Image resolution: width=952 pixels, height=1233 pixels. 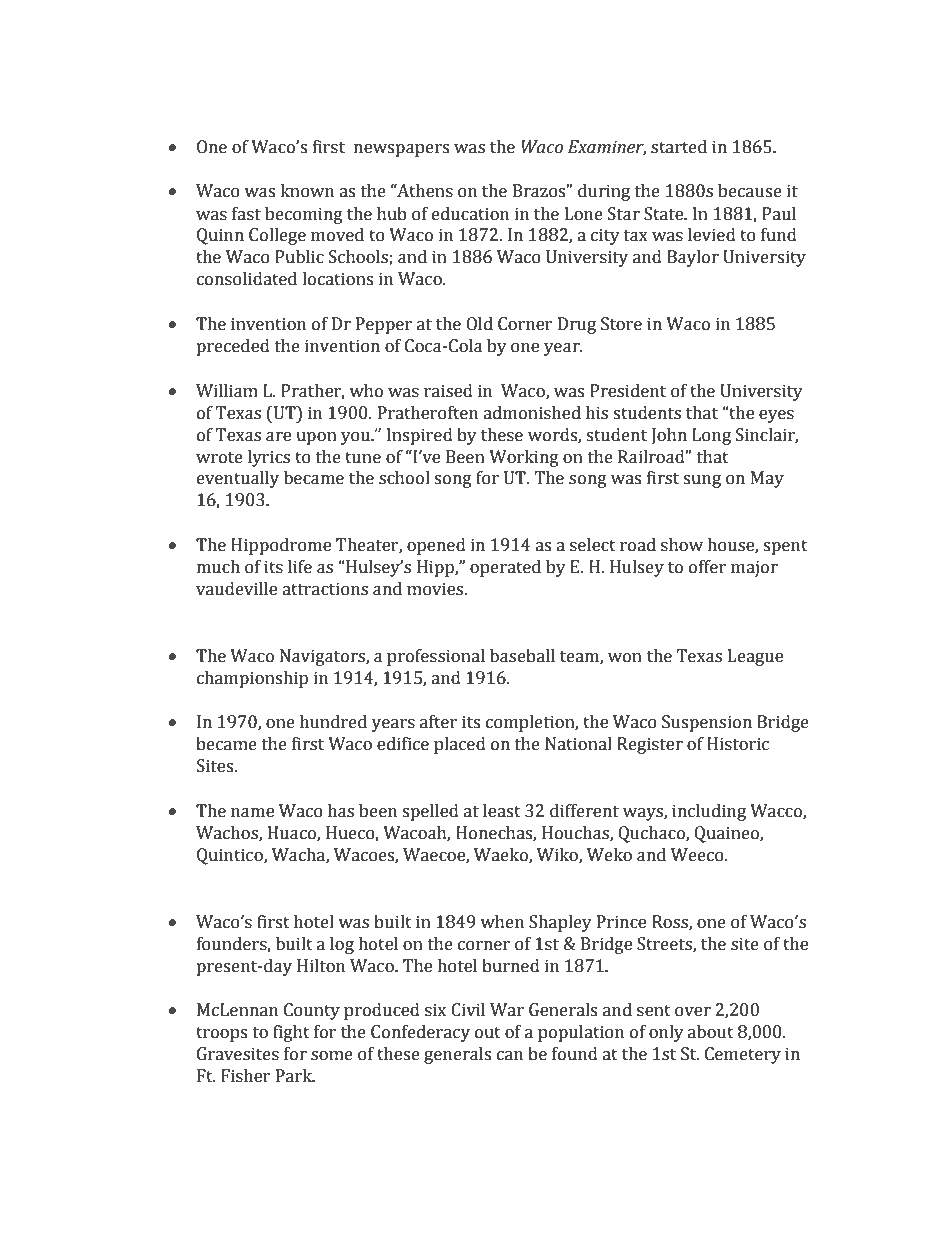 What do you see at coordinates (738, 744) in the screenshot?
I see `Historic` at bounding box center [738, 744].
